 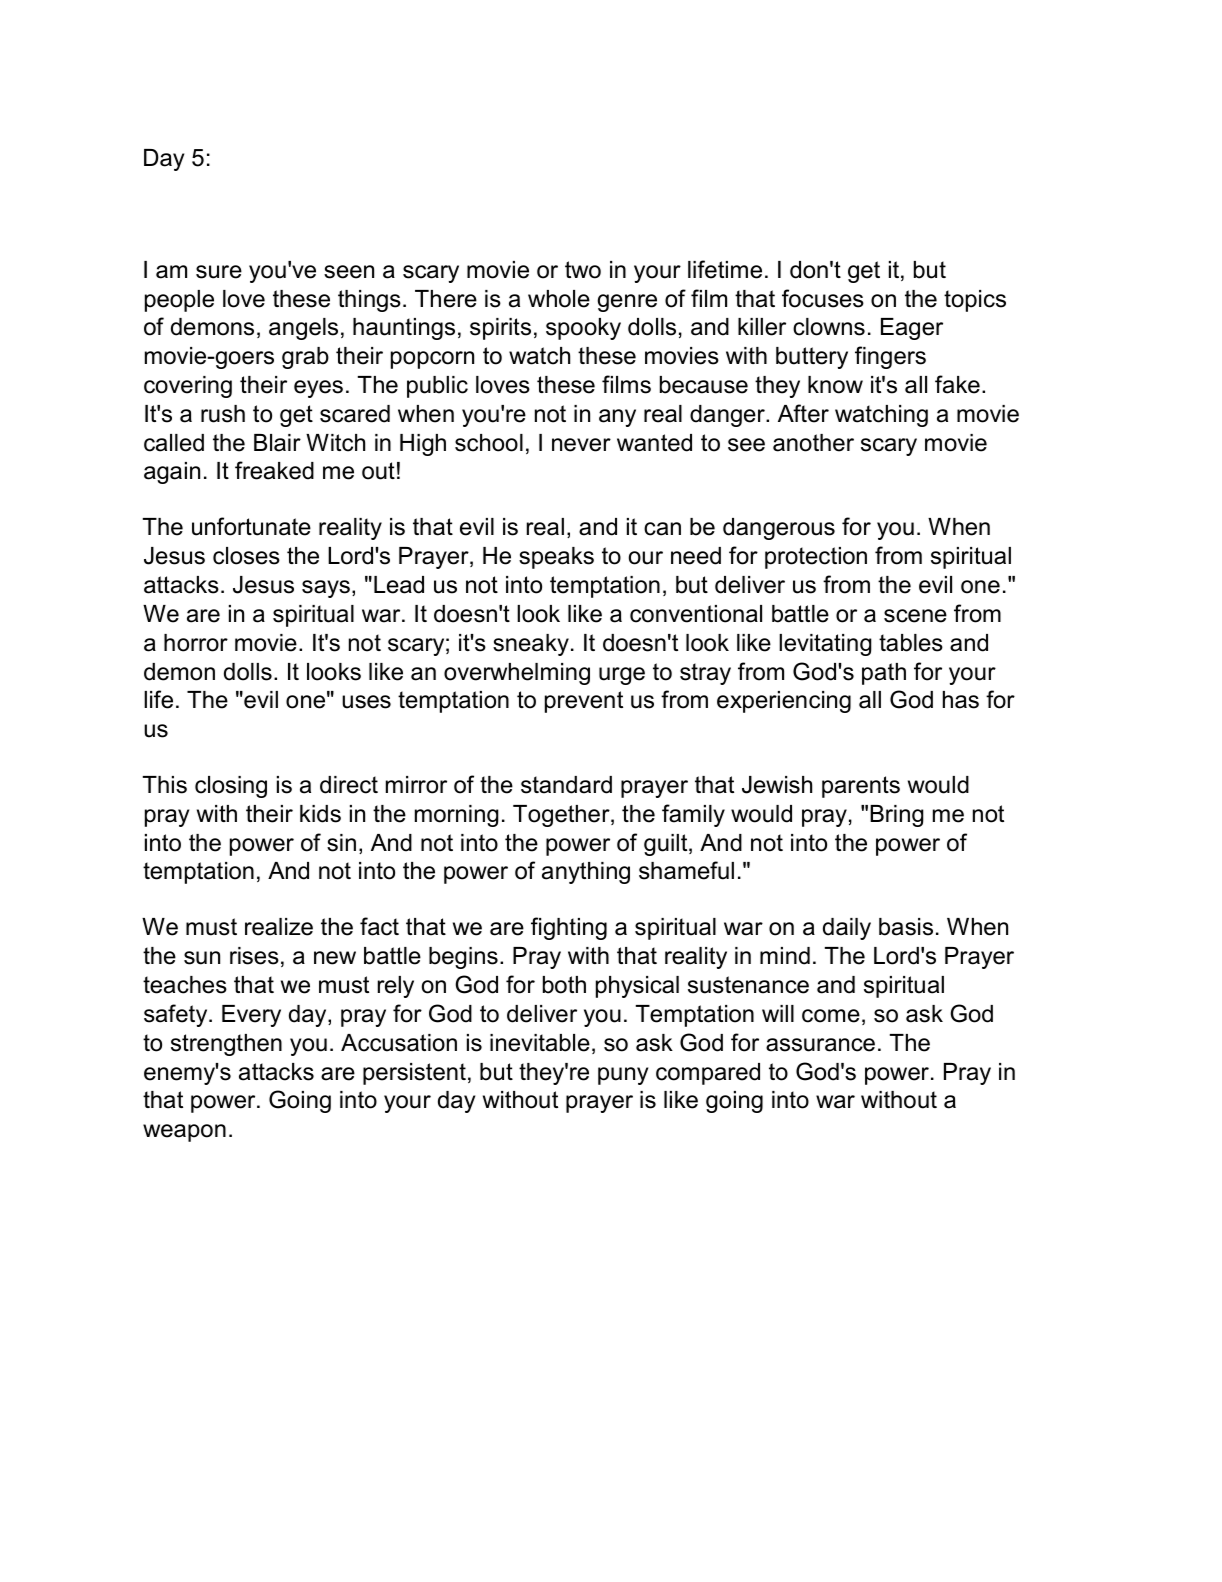 I want to click on path, so click(x=884, y=674).
